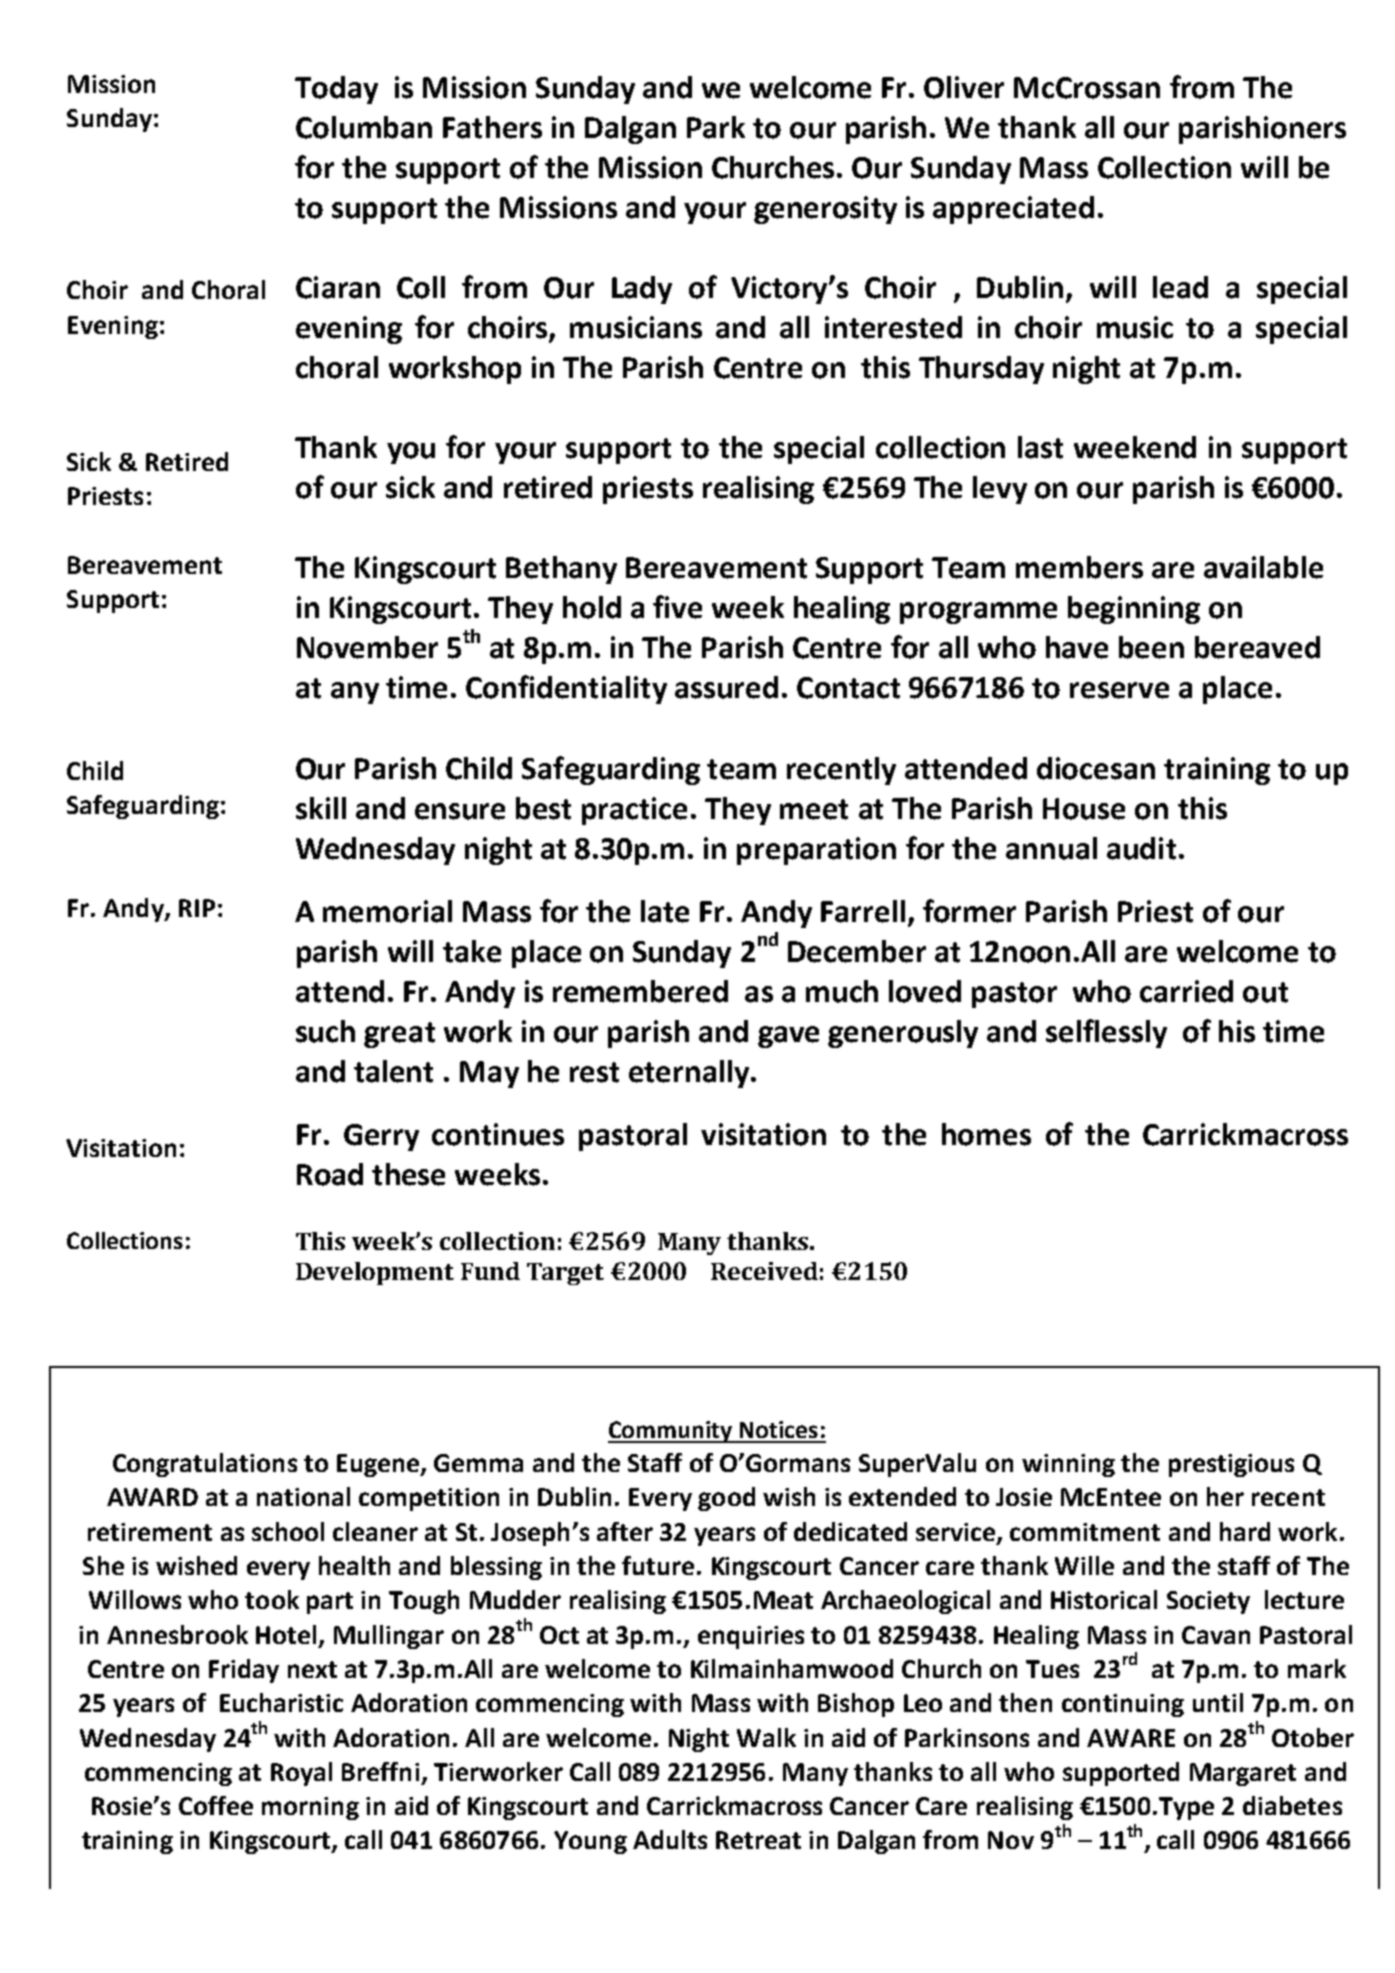  What do you see at coordinates (758, 1840) in the screenshot?
I see `Retreat` at bounding box center [758, 1840].
